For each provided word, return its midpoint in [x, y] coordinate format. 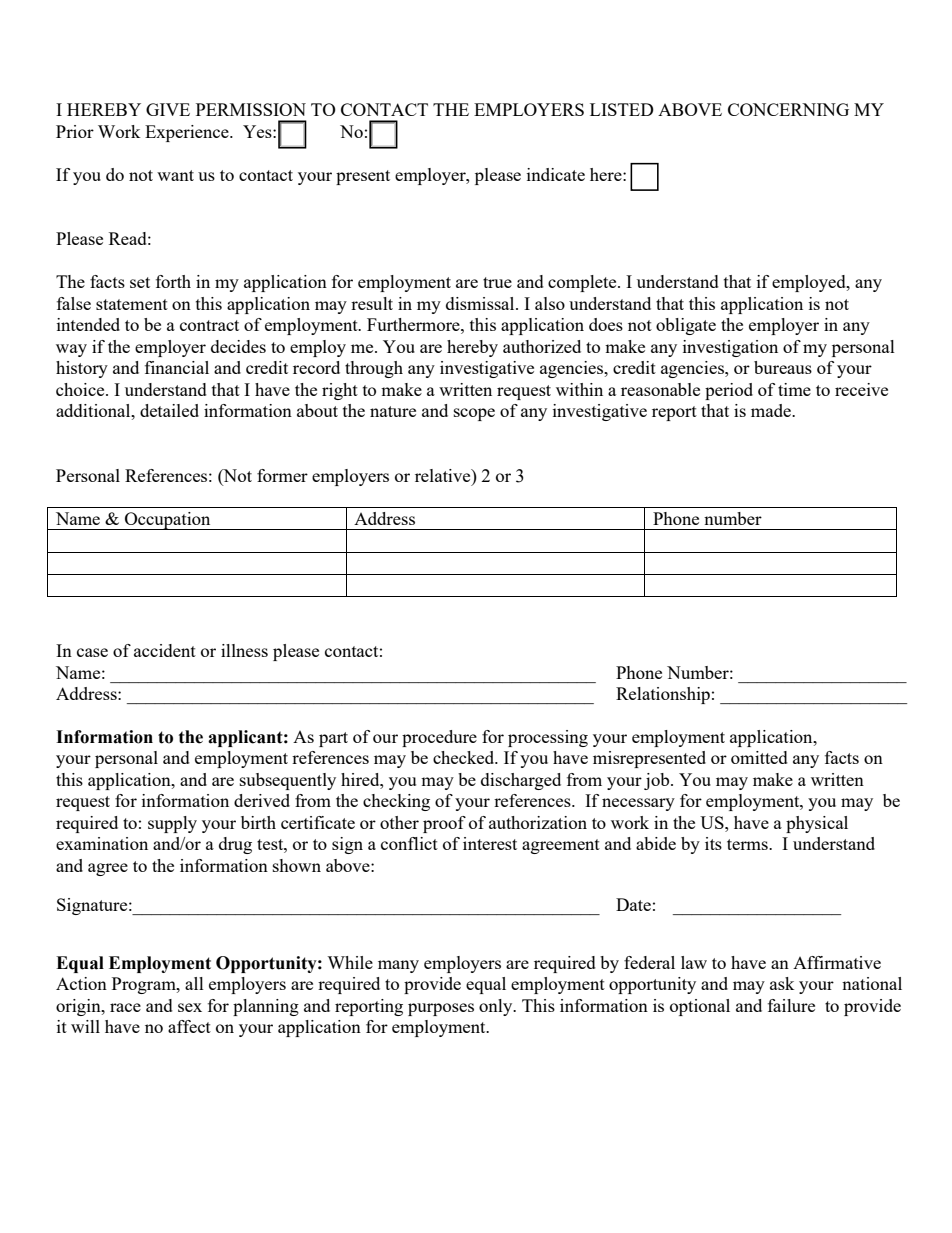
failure [791, 1005]
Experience [188, 133]
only [497, 1007]
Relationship [663, 695]
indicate [556, 174]
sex [190, 1007]
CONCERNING [788, 109]
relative [444, 475]
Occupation [168, 521]
